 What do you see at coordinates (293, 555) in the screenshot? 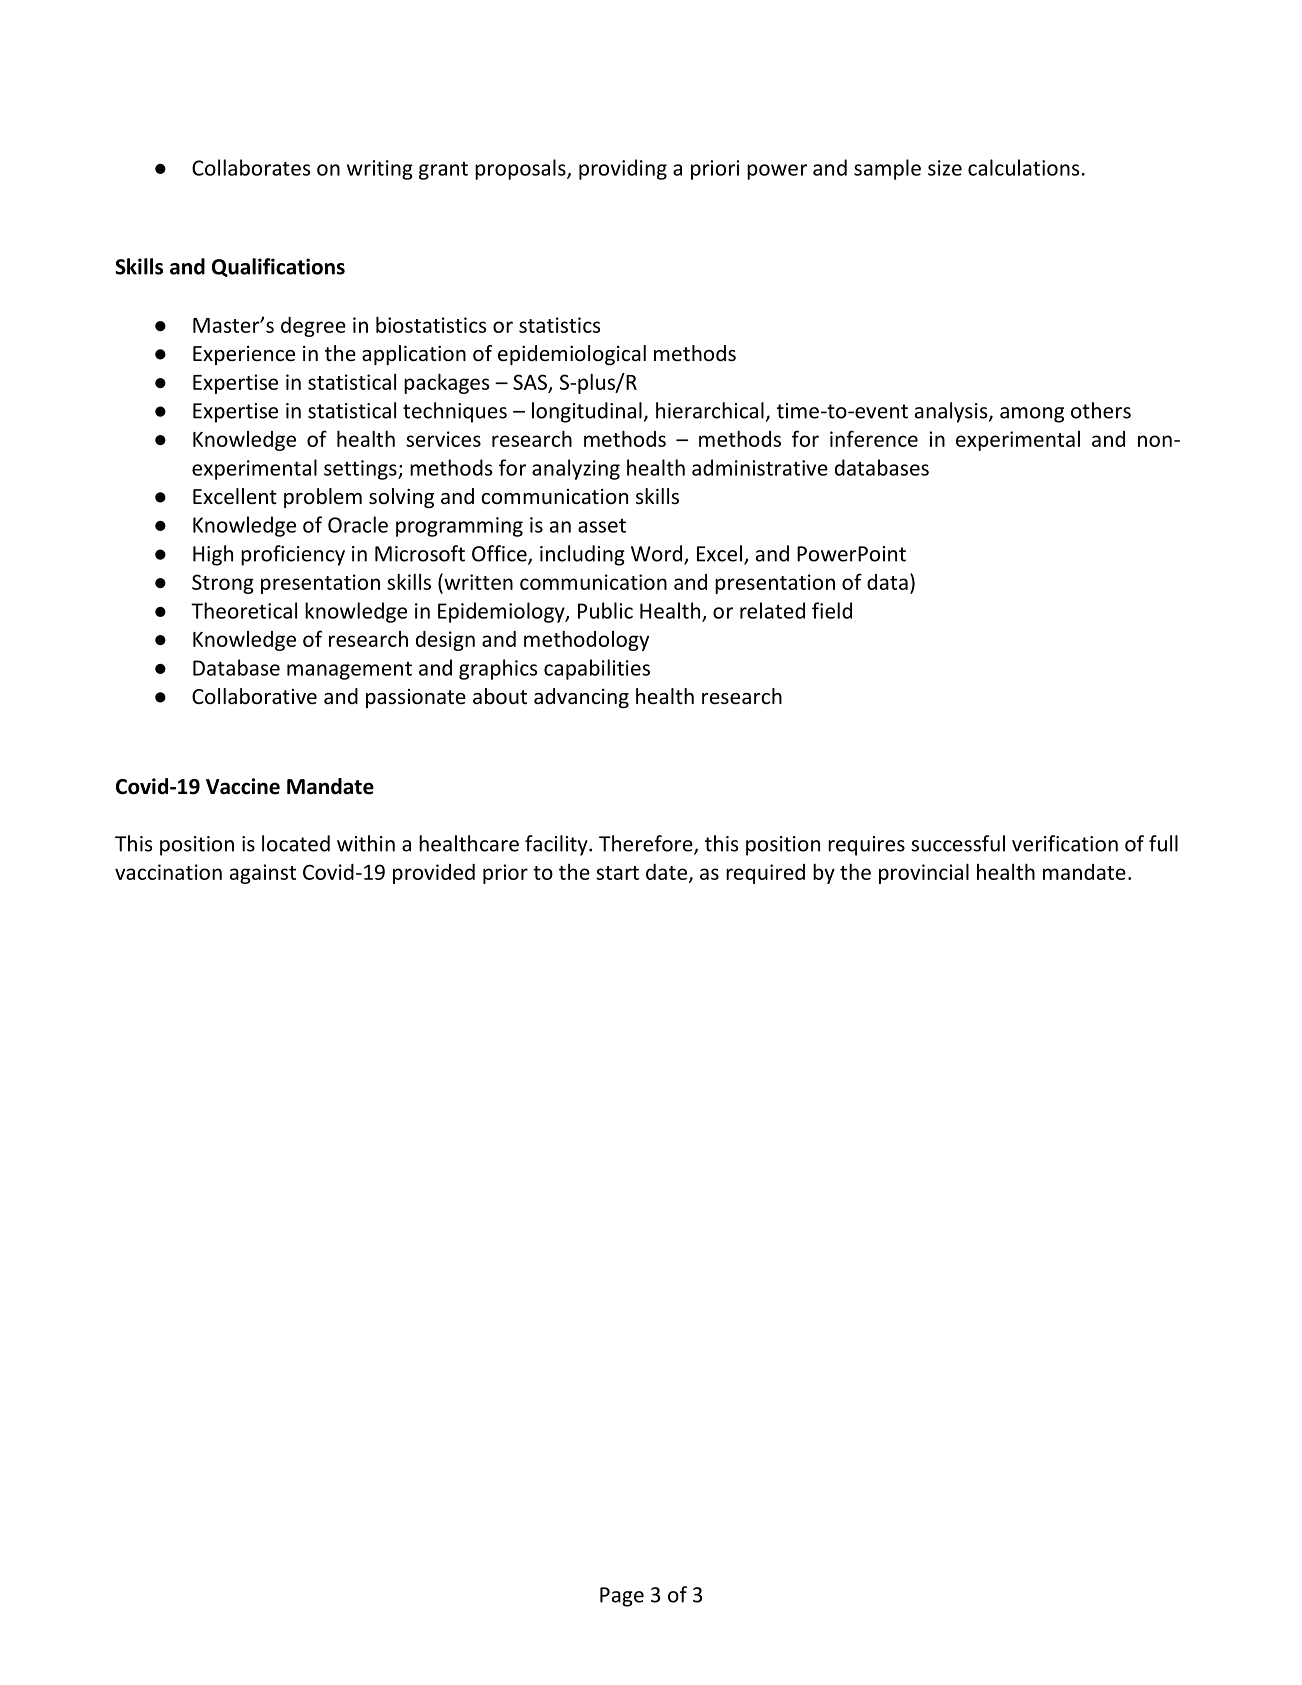
I see `proficiency` at bounding box center [293, 555].
